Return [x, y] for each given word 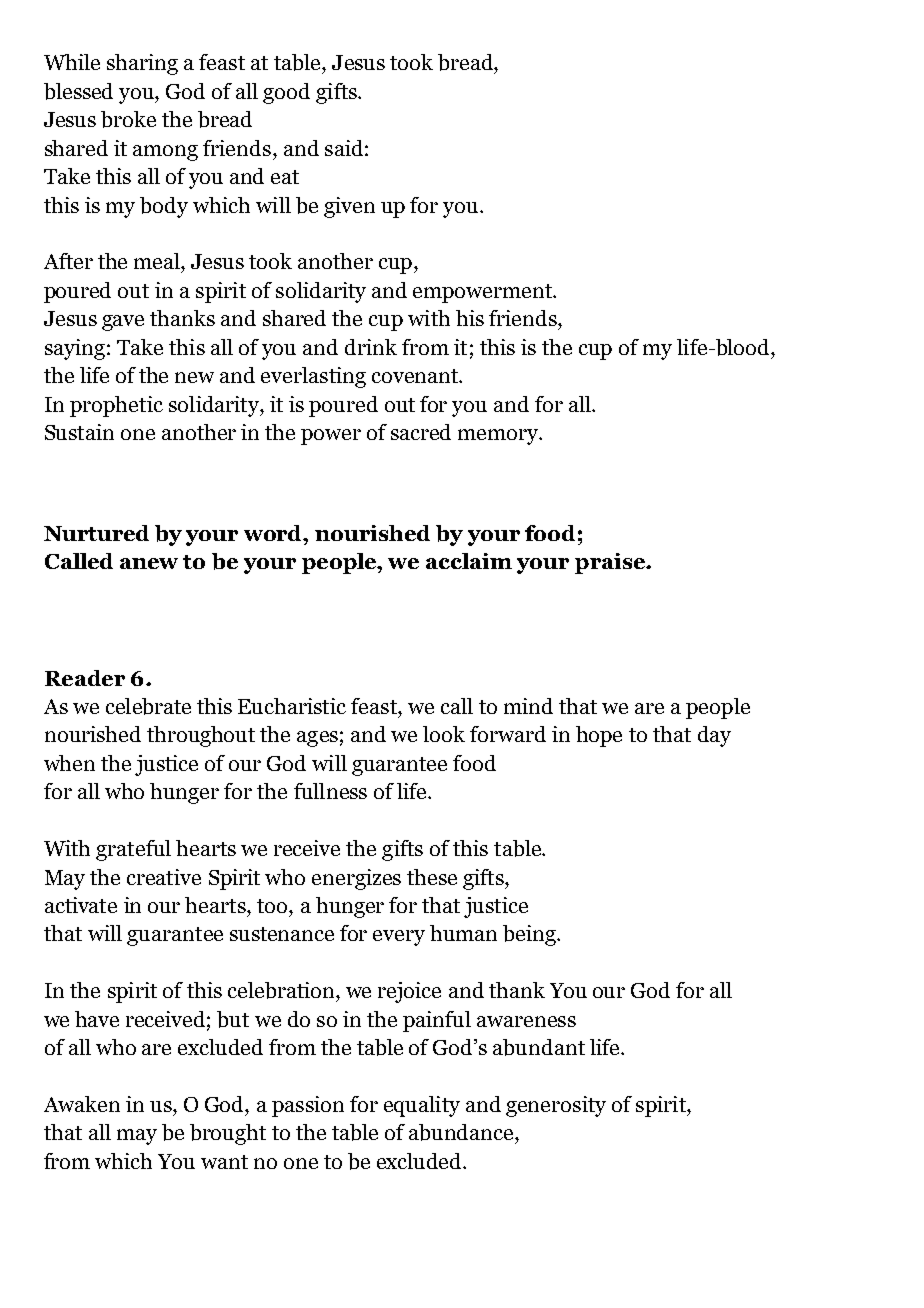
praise [611, 563]
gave [123, 323]
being [530, 935]
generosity [556, 1106]
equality [422, 1106]
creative [164, 877]
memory [499, 437]
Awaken [82, 1104]
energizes [356, 879]
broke [128, 119]
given [349, 207]
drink [371, 347]
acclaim [469, 561]
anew [149, 563]
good [286, 93]
